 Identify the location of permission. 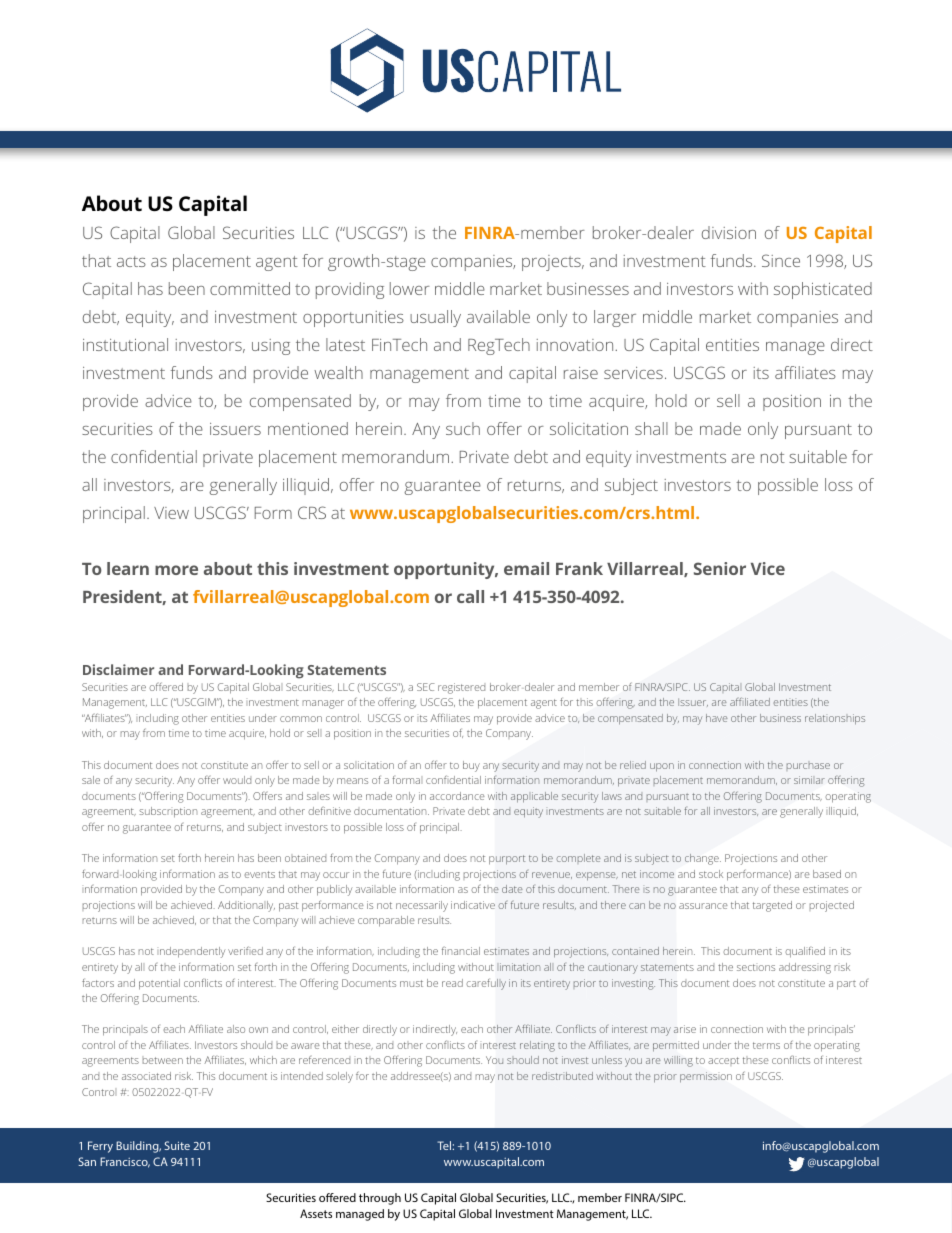
(706, 1077).
